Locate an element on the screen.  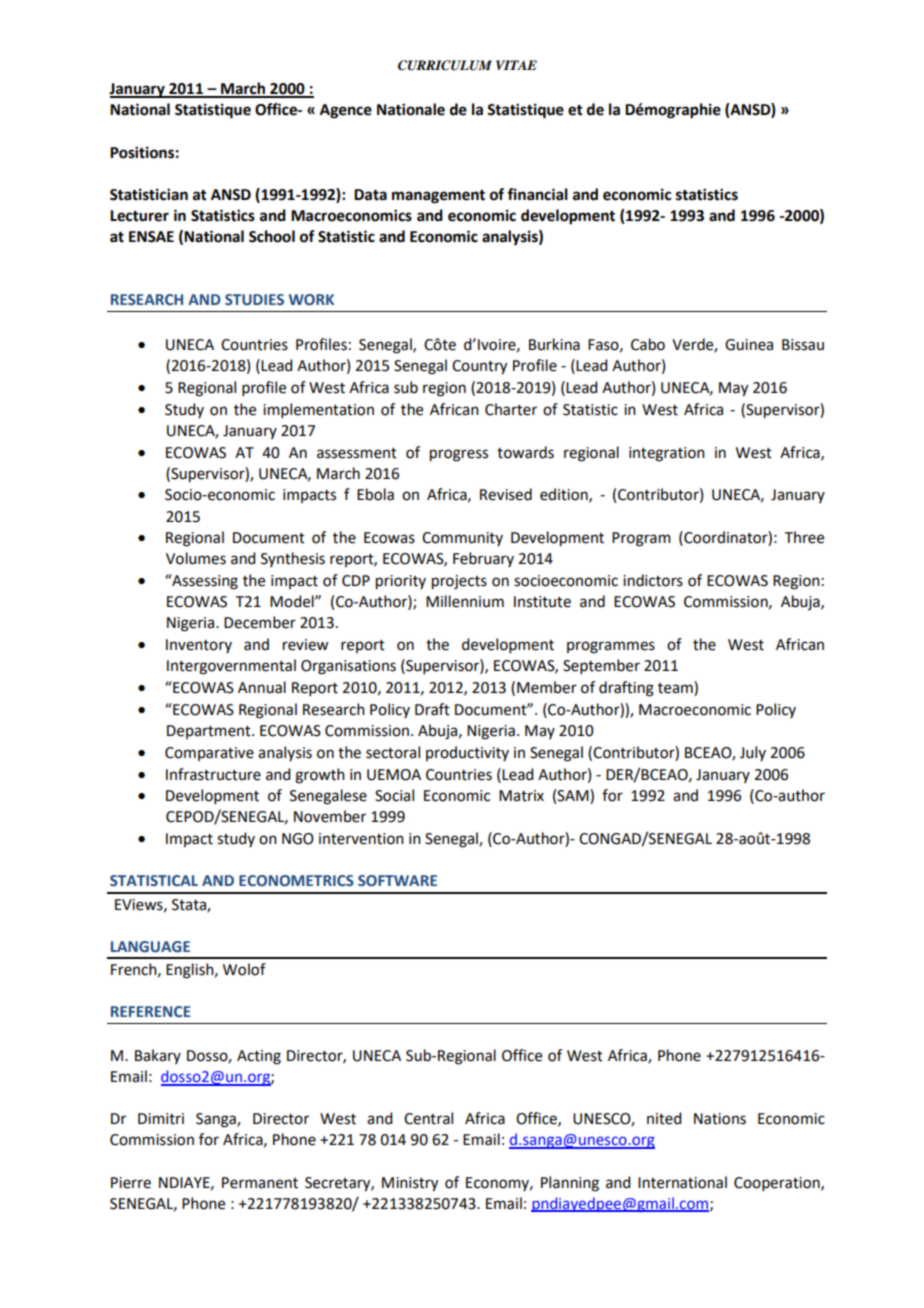
Millennium is located at coordinates (465, 601).
